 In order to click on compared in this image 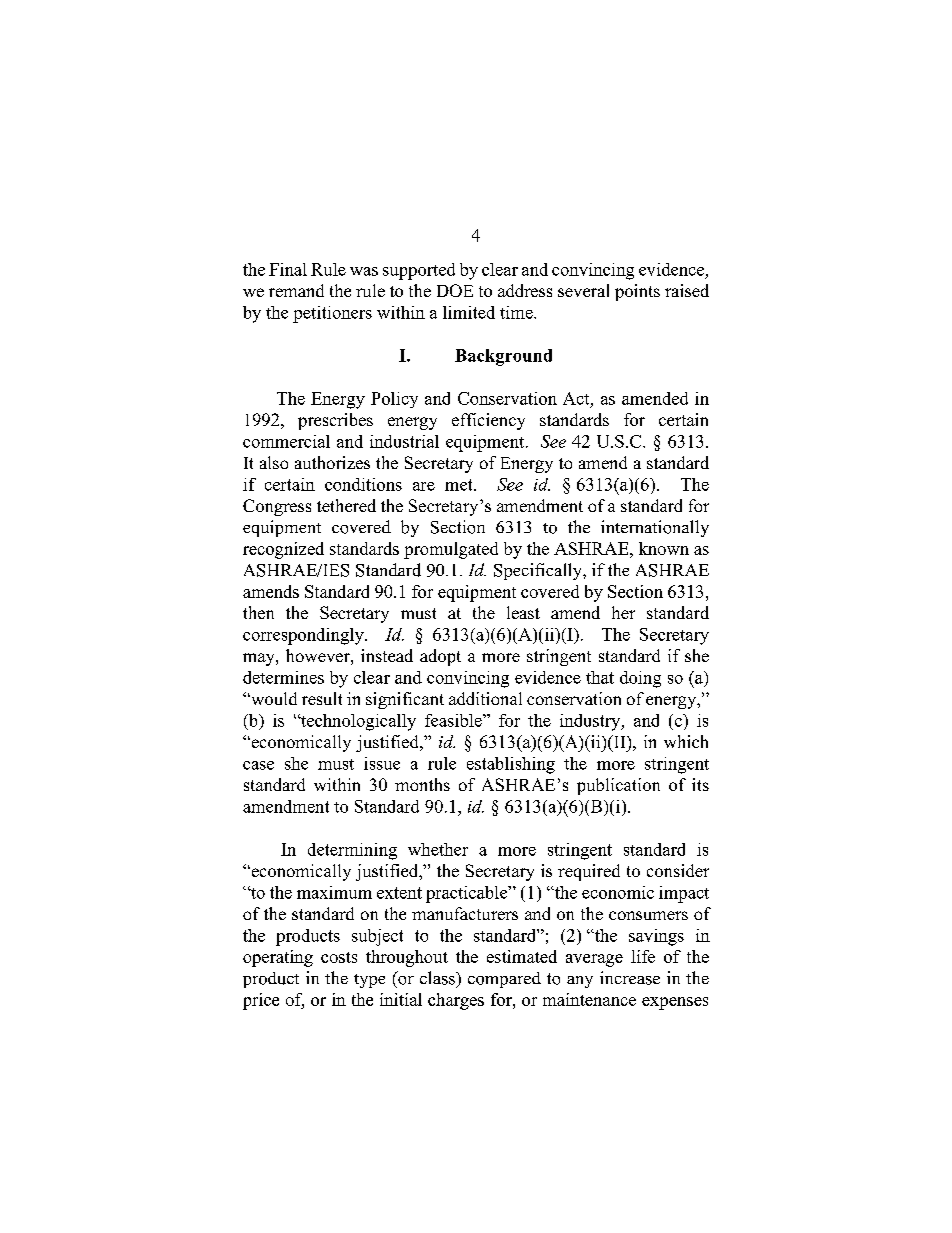, I will do `click(504, 980)`.
